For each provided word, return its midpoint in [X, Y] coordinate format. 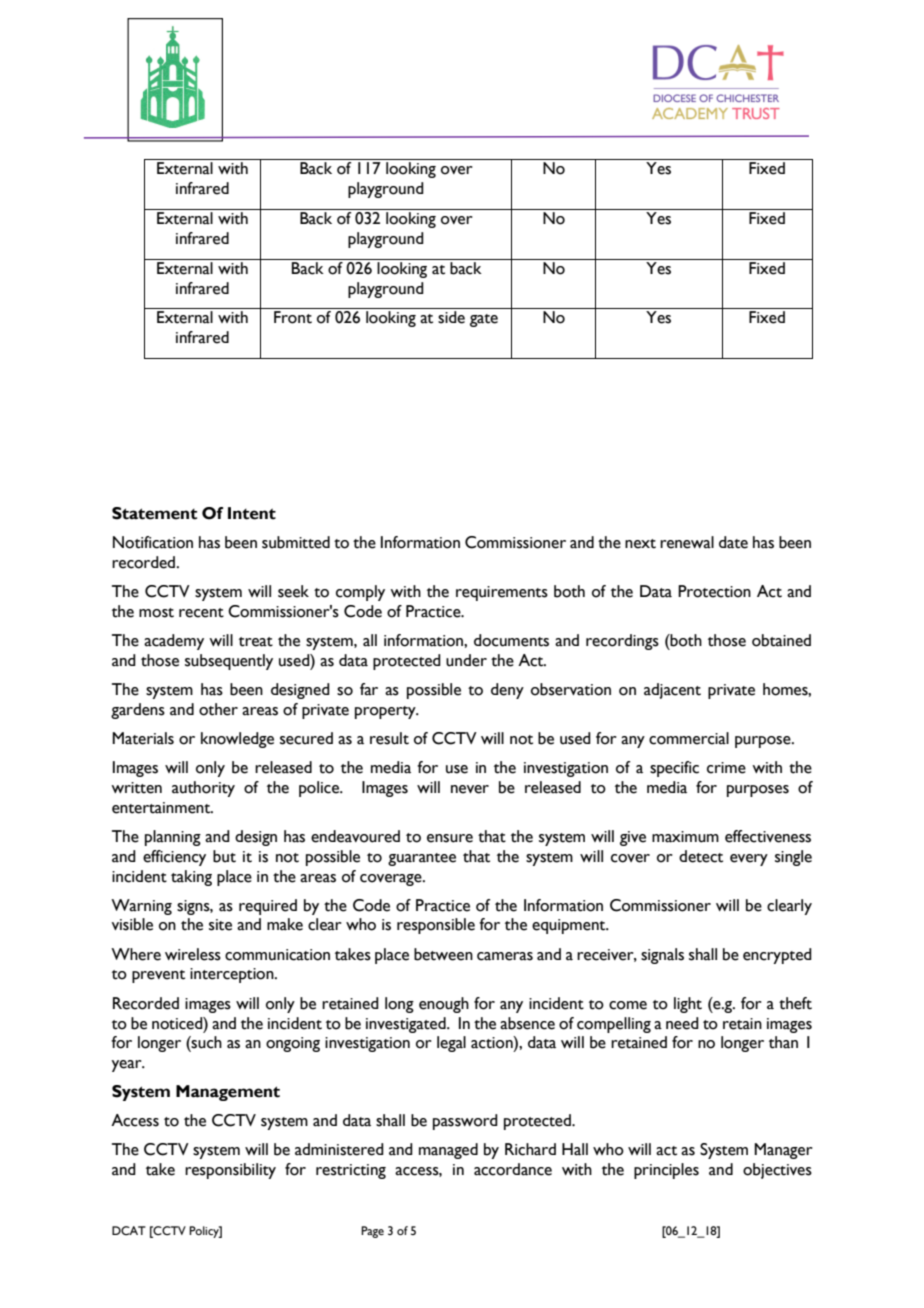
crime [726, 768]
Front [293, 317]
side [451, 317]
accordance [513, 1169]
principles [666, 1171]
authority [203, 789]
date [733, 542]
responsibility [230, 1171]
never [470, 789]
